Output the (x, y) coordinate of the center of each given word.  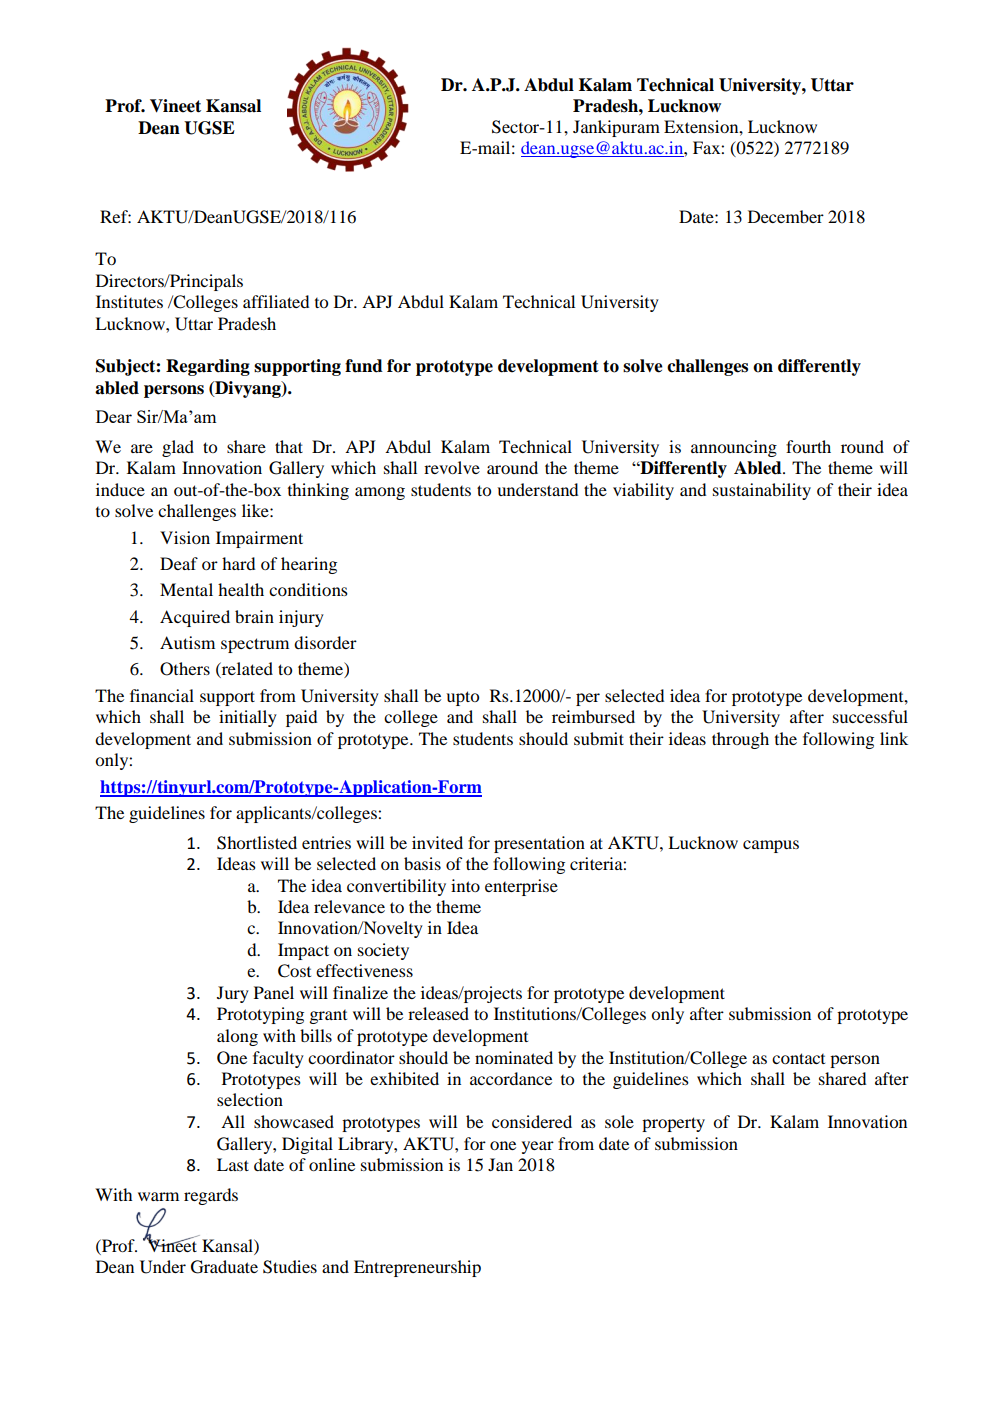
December (786, 216)
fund (364, 366)
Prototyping (260, 1015)
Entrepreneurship (417, 1268)
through (740, 740)
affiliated (276, 301)
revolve (452, 467)
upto (462, 698)
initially (248, 718)
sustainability (762, 491)
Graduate (224, 1267)
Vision (185, 537)
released (438, 1013)
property (673, 1124)
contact (798, 1058)
